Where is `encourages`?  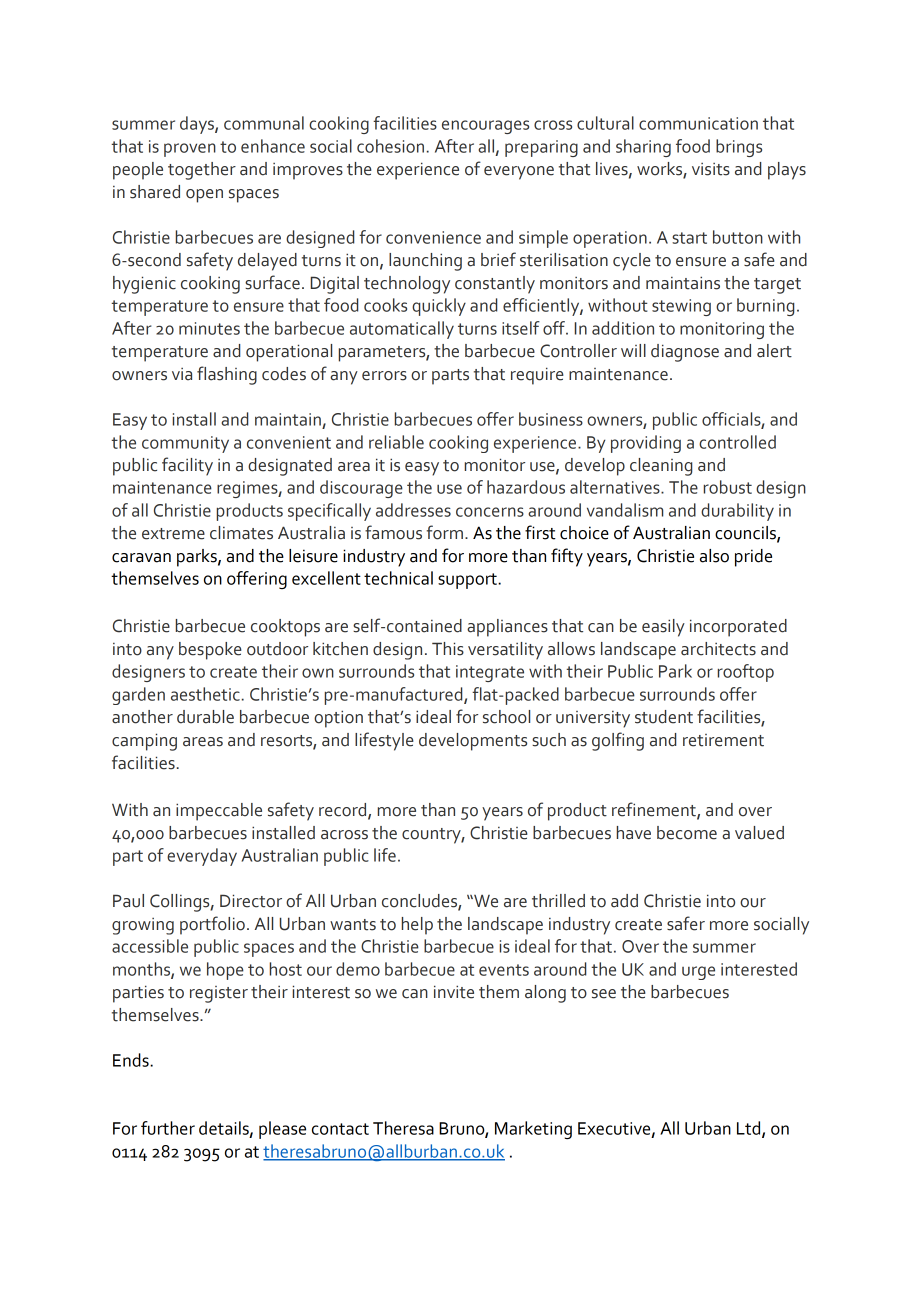 encourages is located at coordinates (485, 127).
